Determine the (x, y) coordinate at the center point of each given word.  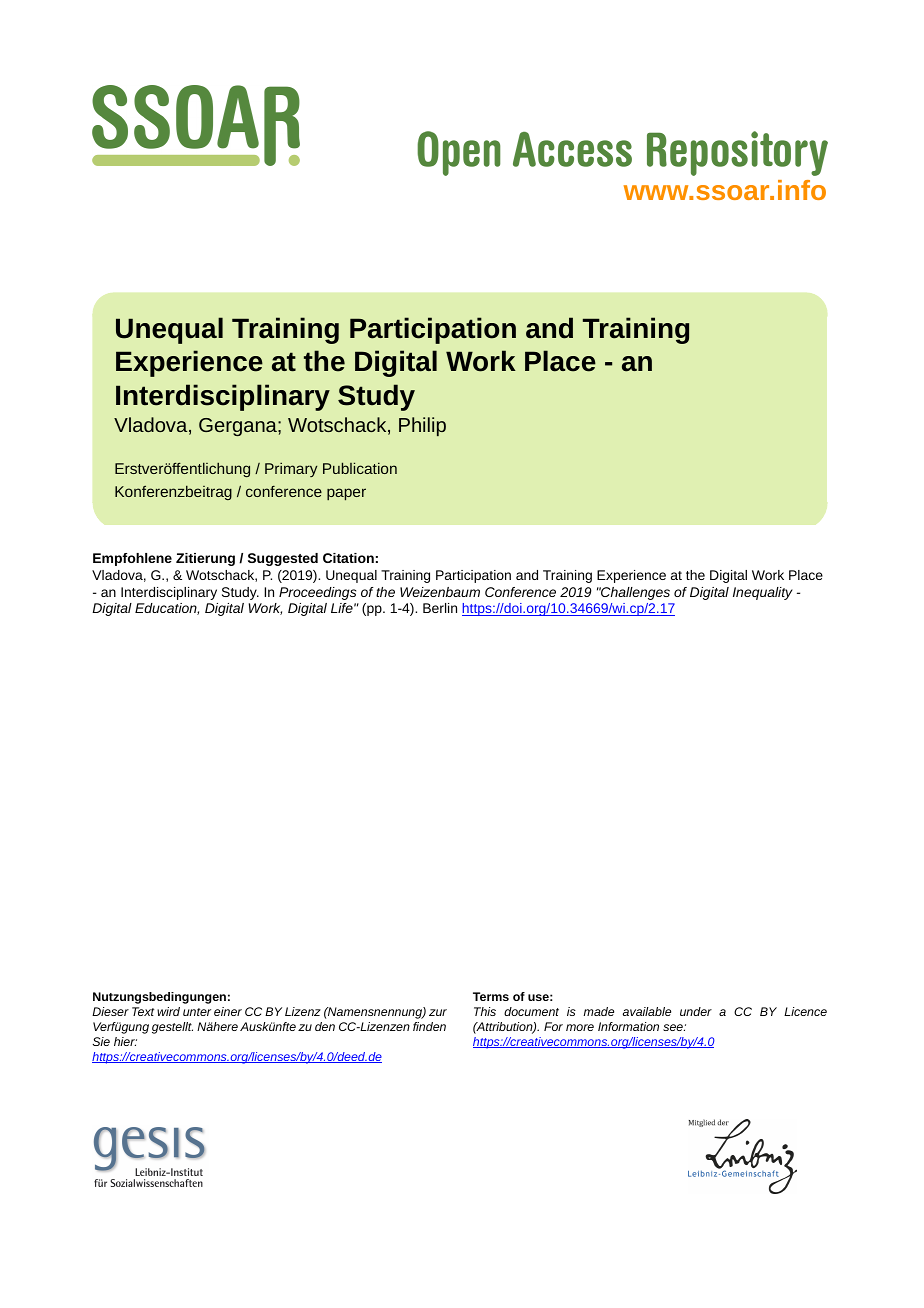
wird (168, 1011)
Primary (291, 469)
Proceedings (317, 593)
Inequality (763, 593)
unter (197, 1012)
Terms (491, 996)
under (696, 1011)
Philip (422, 426)
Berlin (440, 608)
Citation (348, 558)
